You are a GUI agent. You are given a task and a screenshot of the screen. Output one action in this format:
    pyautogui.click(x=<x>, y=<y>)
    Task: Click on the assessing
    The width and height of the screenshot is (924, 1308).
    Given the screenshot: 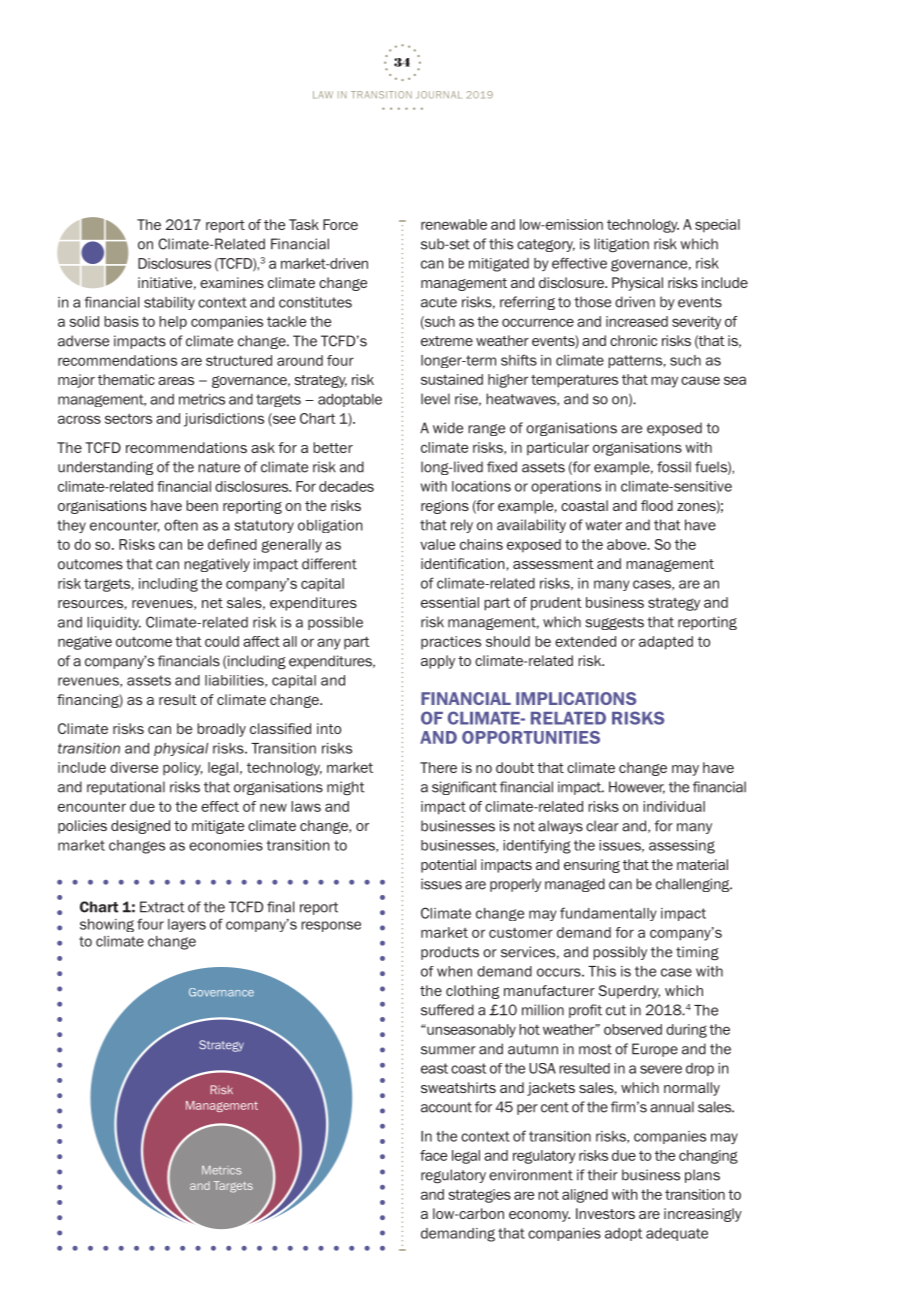 What is the action you would take?
    pyautogui.click(x=682, y=847)
